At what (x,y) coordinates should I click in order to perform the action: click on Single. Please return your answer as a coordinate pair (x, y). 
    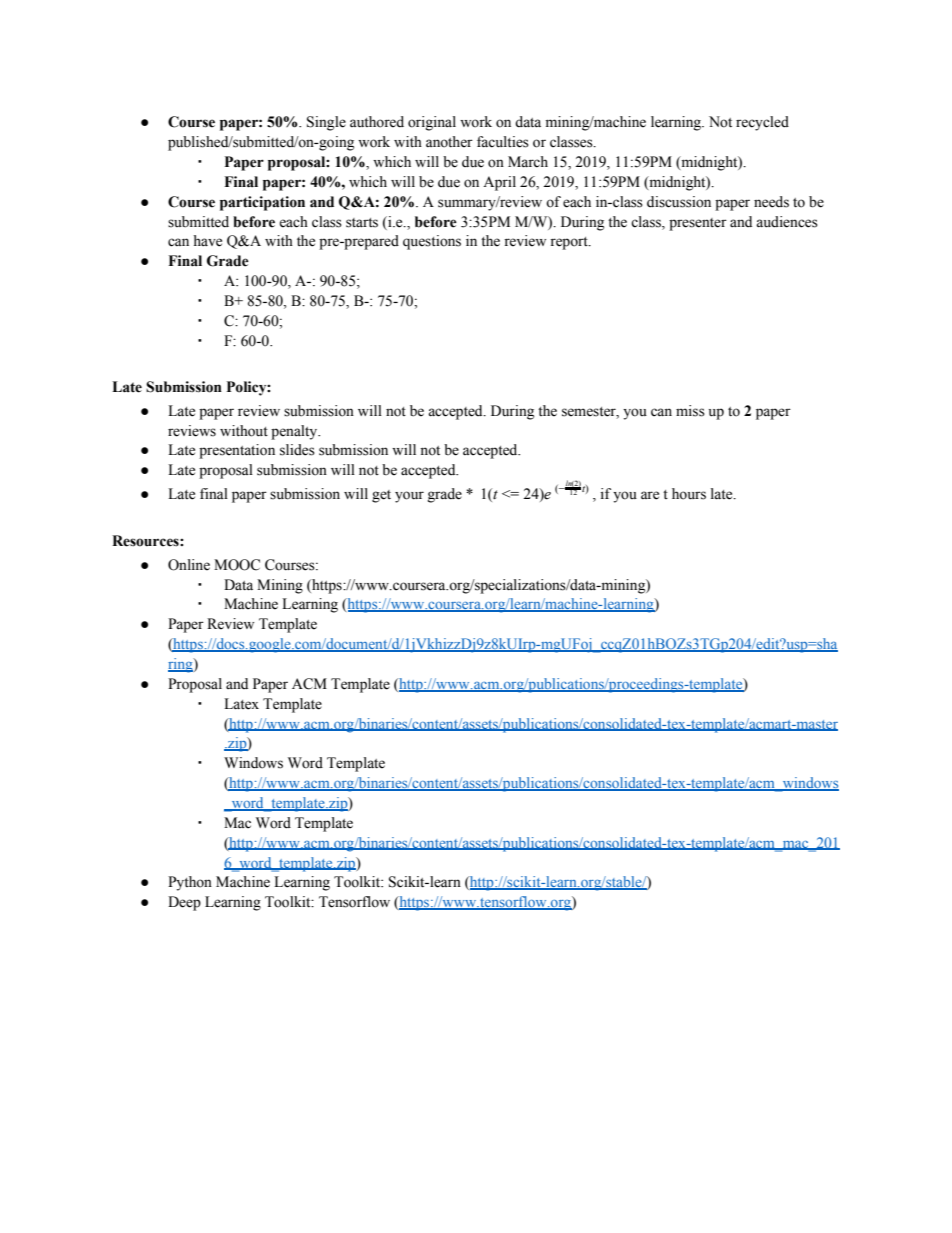
    Looking at the image, I should click on (326, 123).
